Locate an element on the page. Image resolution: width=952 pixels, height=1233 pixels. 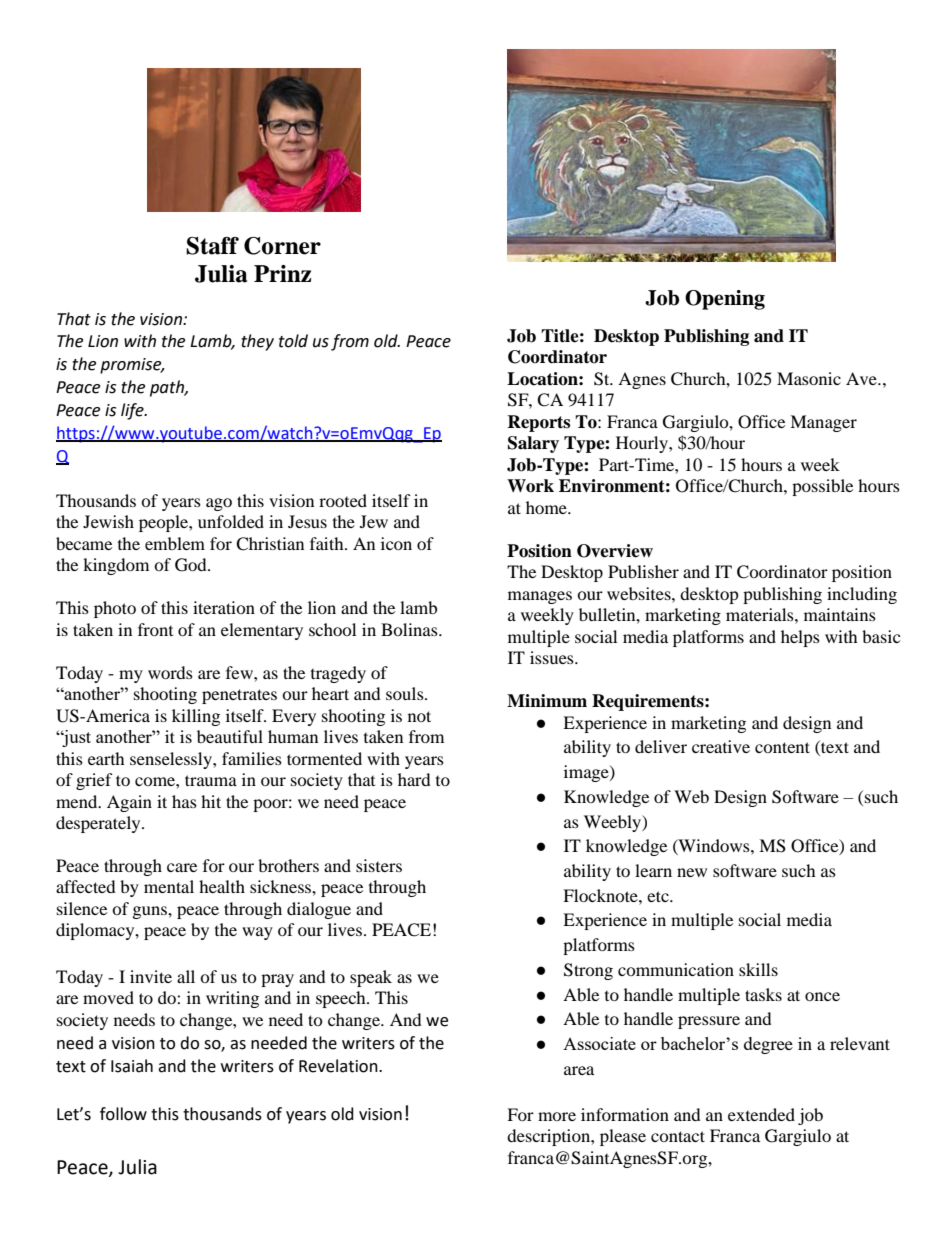
follow is located at coordinates (123, 1114).
